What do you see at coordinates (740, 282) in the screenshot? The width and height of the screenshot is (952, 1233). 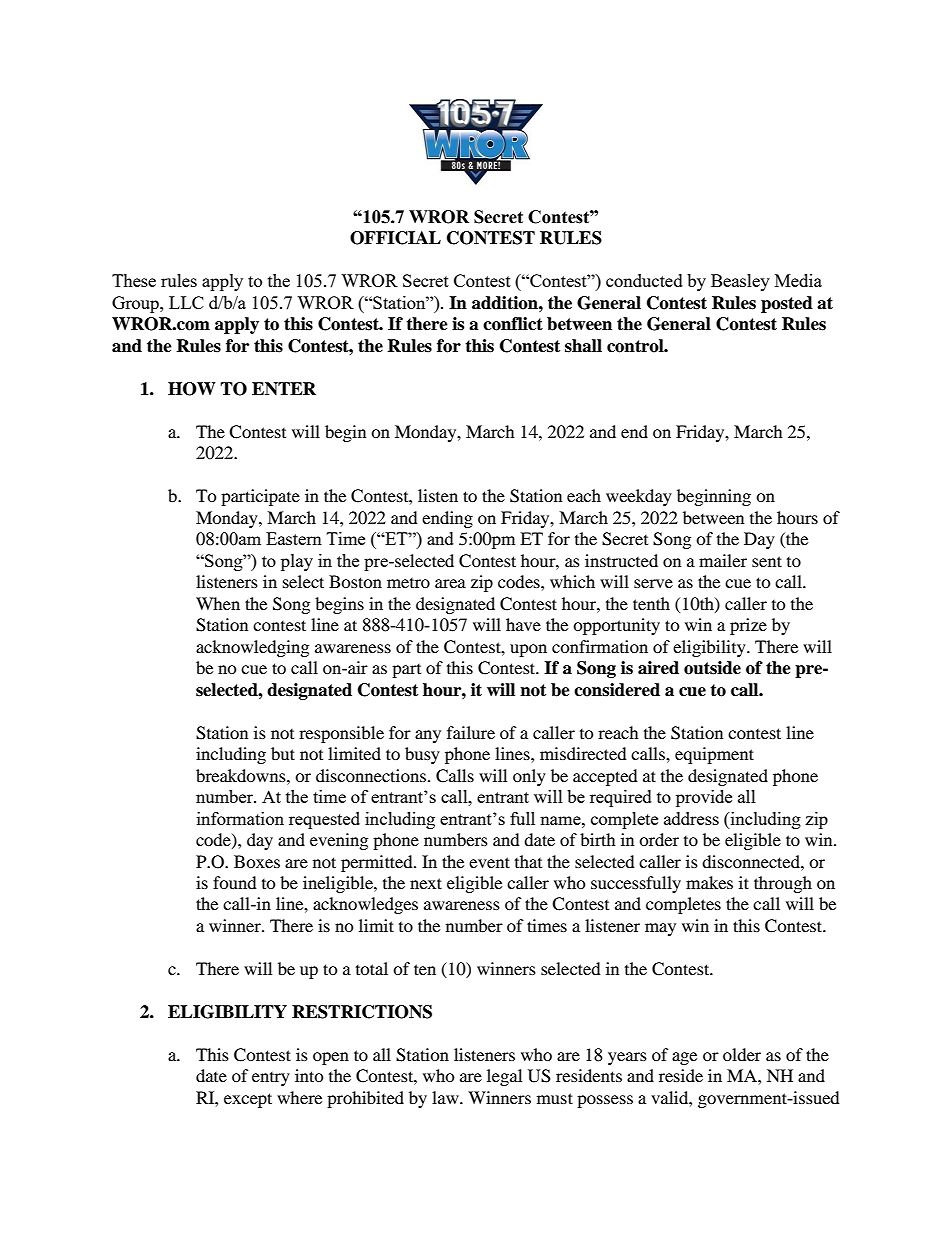 I see `Beasley` at bounding box center [740, 282].
